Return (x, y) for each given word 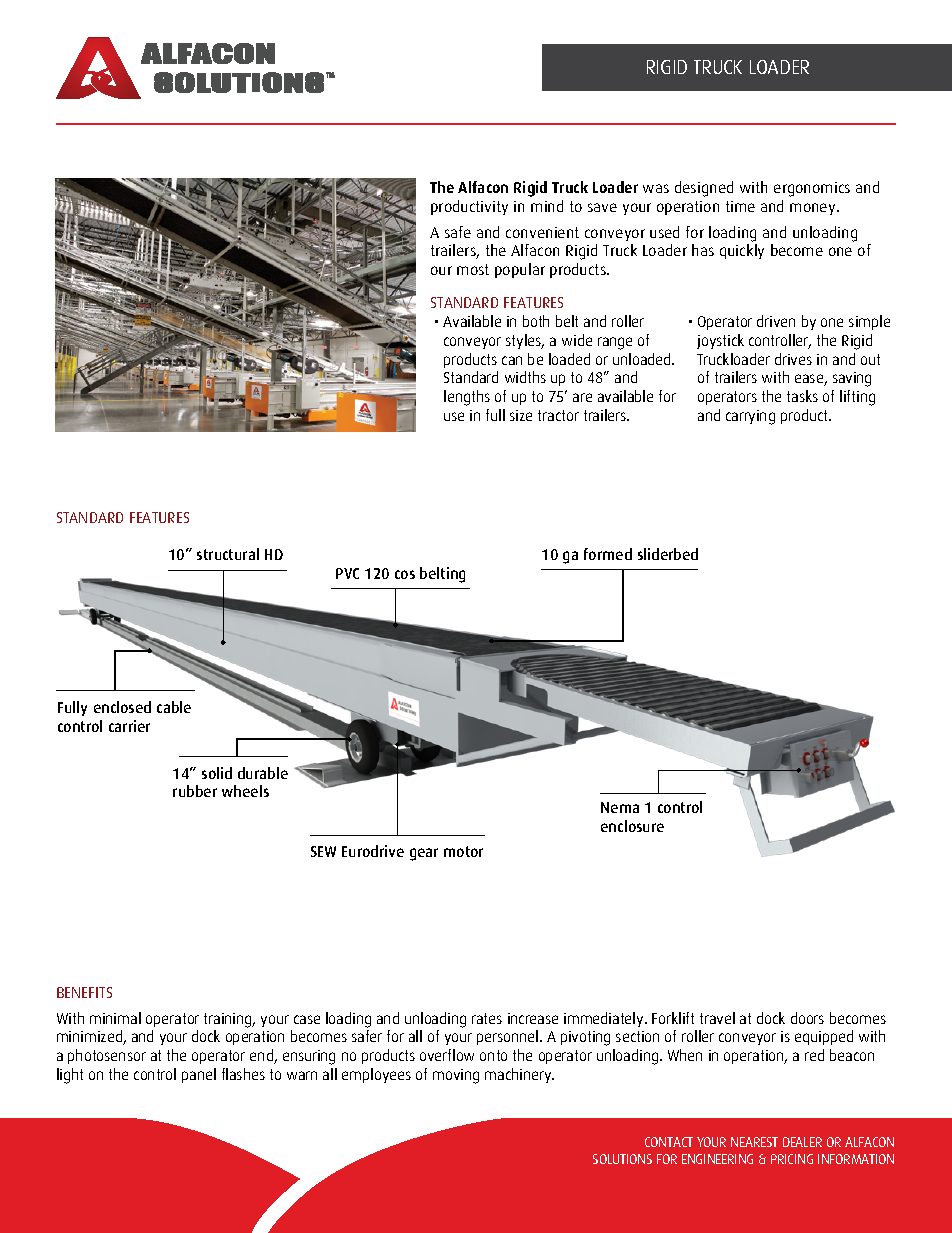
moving (456, 1076)
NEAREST (754, 1142)
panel (199, 1075)
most (473, 269)
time (740, 206)
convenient (542, 232)
